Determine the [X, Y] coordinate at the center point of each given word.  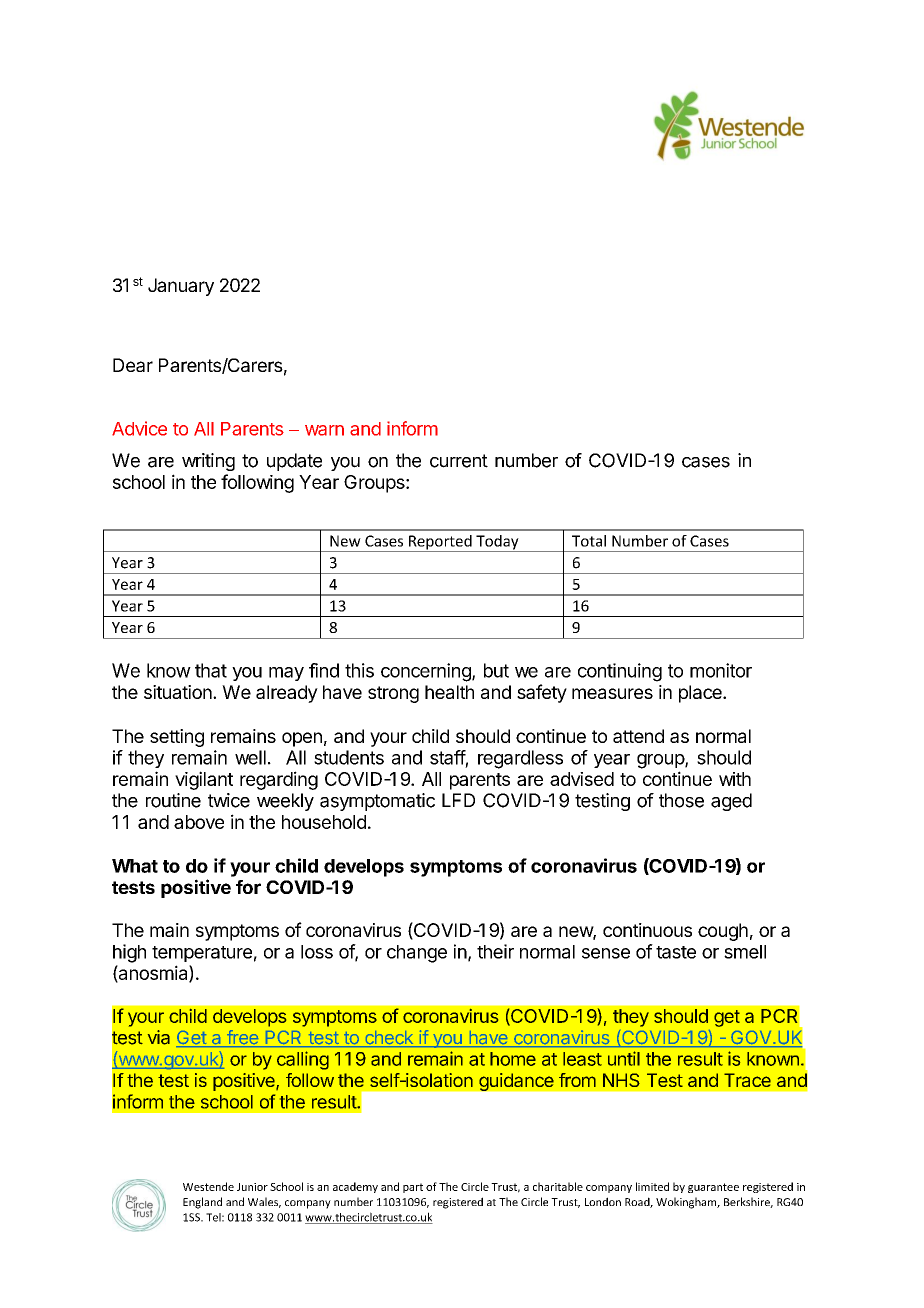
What [135, 866]
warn [324, 430]
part [413, 1188]
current [459, 461]
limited [652, 1186]
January [181, 287]
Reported [440, 543]
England [202, 1203]
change [417, 954]
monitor [721, 670]
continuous [647, 930]
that [211, 670]
